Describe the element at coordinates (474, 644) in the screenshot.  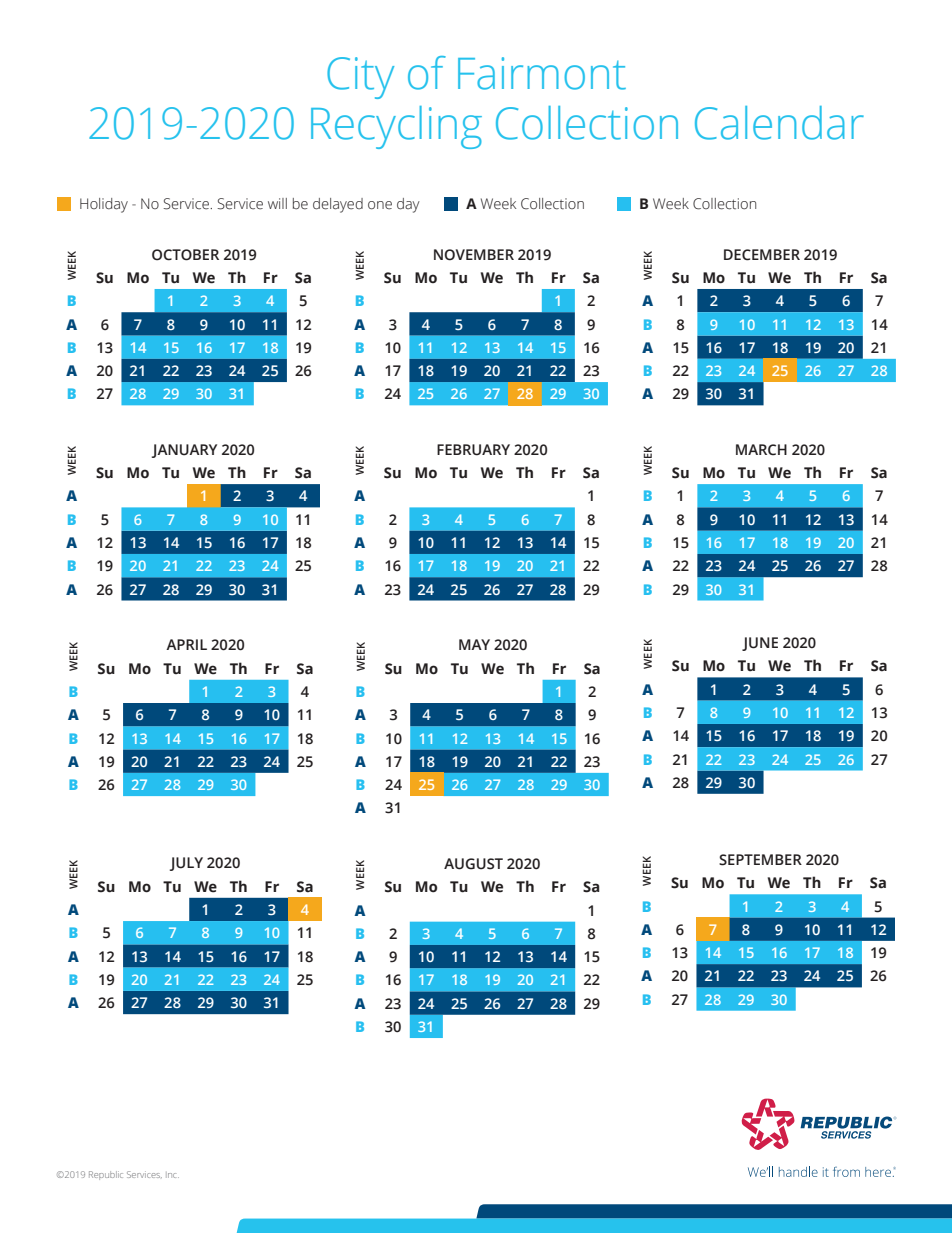
I see `MAY` at that location.
